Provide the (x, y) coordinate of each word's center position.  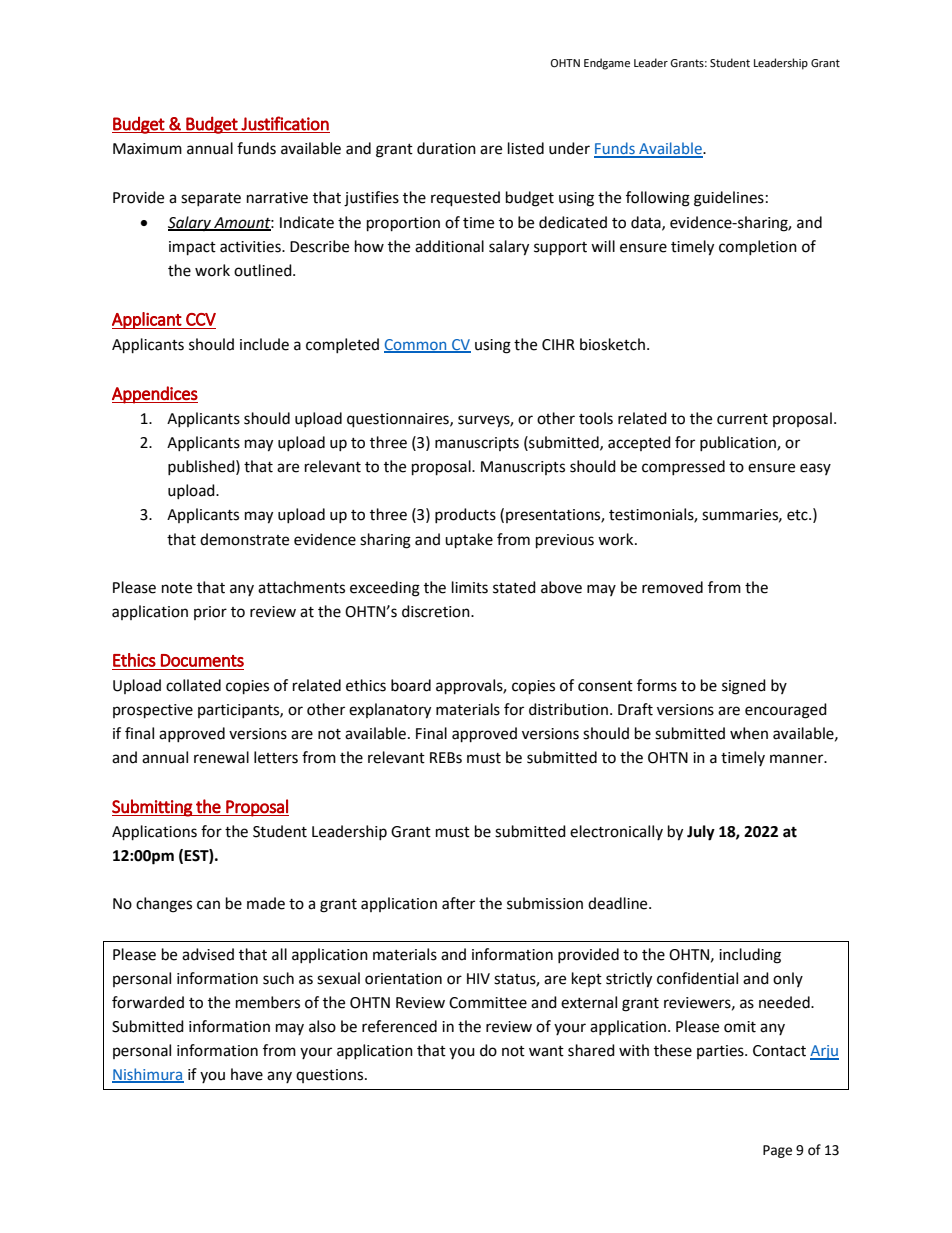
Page (777, 1151)
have (247, 1074)
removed (672, 587)
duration (446, 148)
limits (470, 587)
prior (210, 613)
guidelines (729, 199)
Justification (285, 123)
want (546, 1051)
